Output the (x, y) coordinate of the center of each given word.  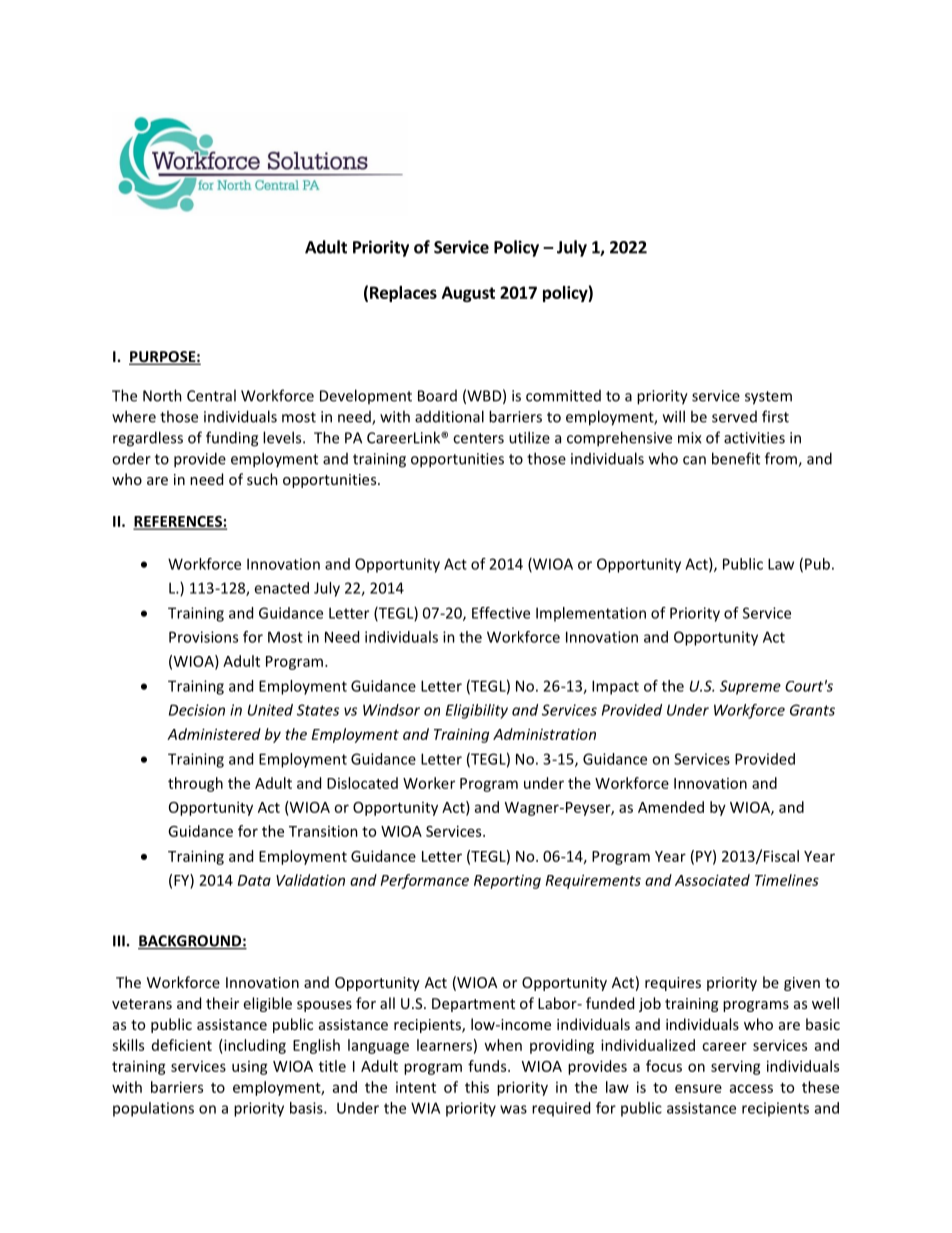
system (768, 398)
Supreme (750, 687)
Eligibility (477, 711)
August (468, 294)
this (477, 1087)
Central (211, 395)
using (250, 1068)
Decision (197, 710)
